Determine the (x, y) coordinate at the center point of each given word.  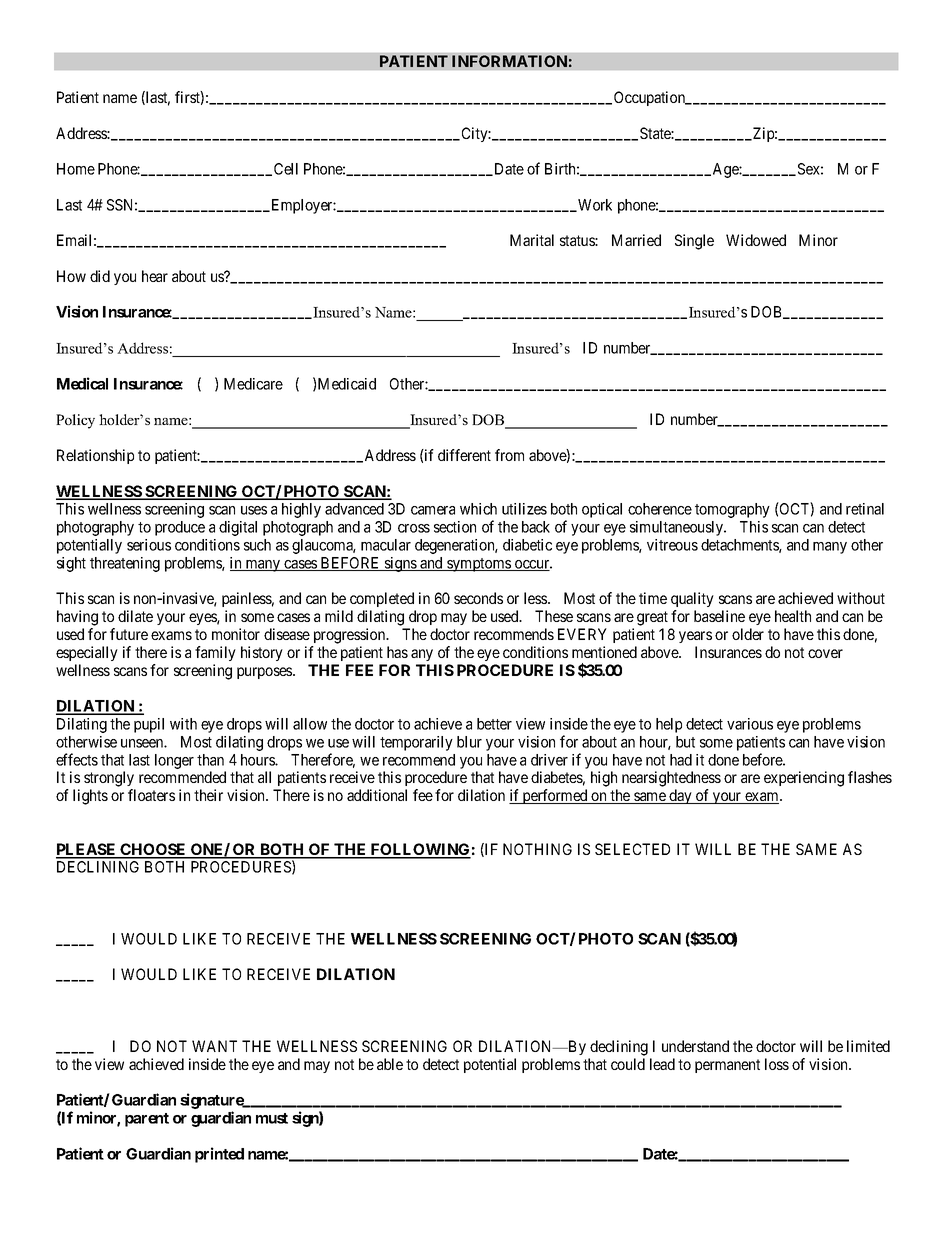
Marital (532, 240)
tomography (732, 510)
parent (147, 1120)
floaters (151, 795)
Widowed (756, 240)
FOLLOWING (420, 850)
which (478, 509)
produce (180, 528)
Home (76, 169)
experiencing (804, 779)
